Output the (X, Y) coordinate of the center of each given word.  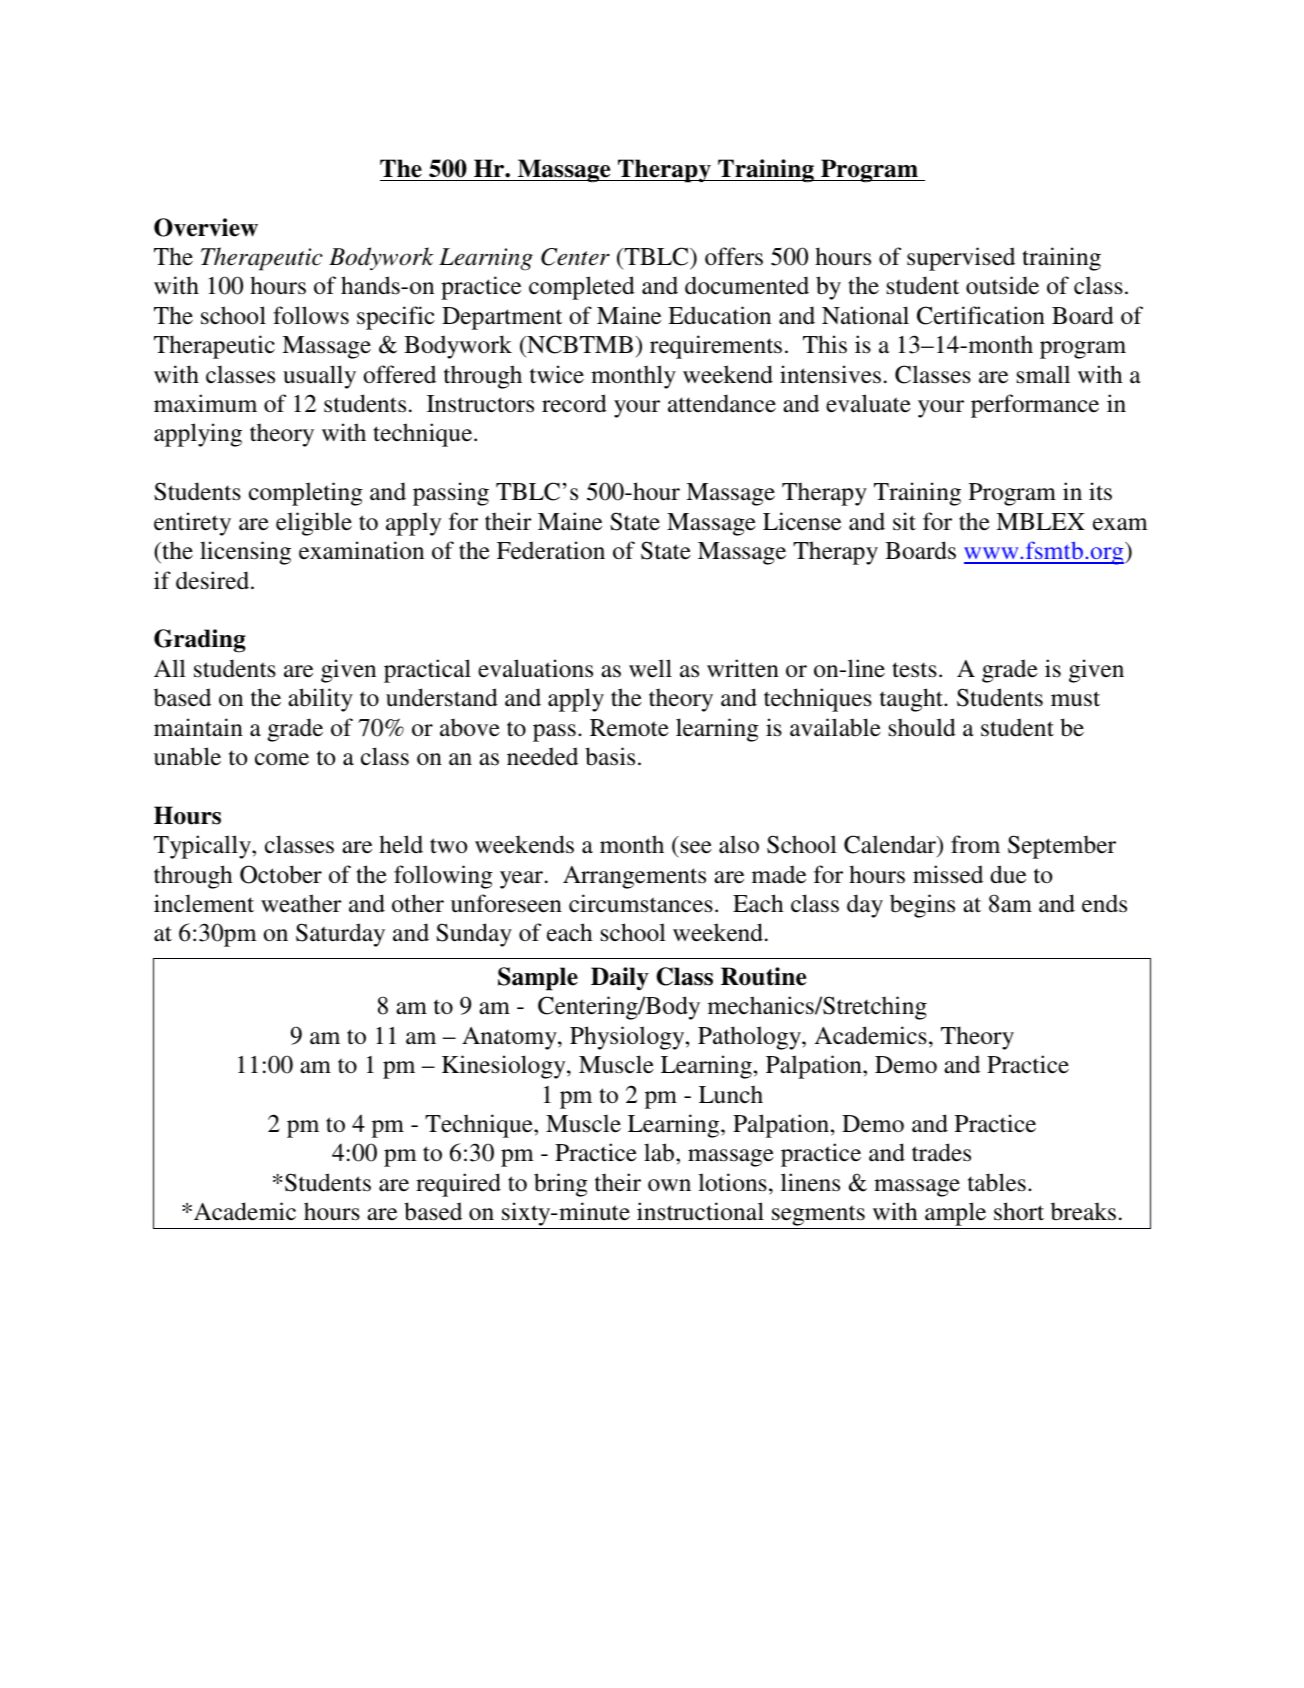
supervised (961, 259)
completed (582, 288)
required (458, 1185)
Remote (629, 728)
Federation (551, 550)
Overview (206, 227)
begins (922, 906)
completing (306, 494)
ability (320, 700)
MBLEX (1040, 521)
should (922, 727)
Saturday (340, 935)
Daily (620, 978)
